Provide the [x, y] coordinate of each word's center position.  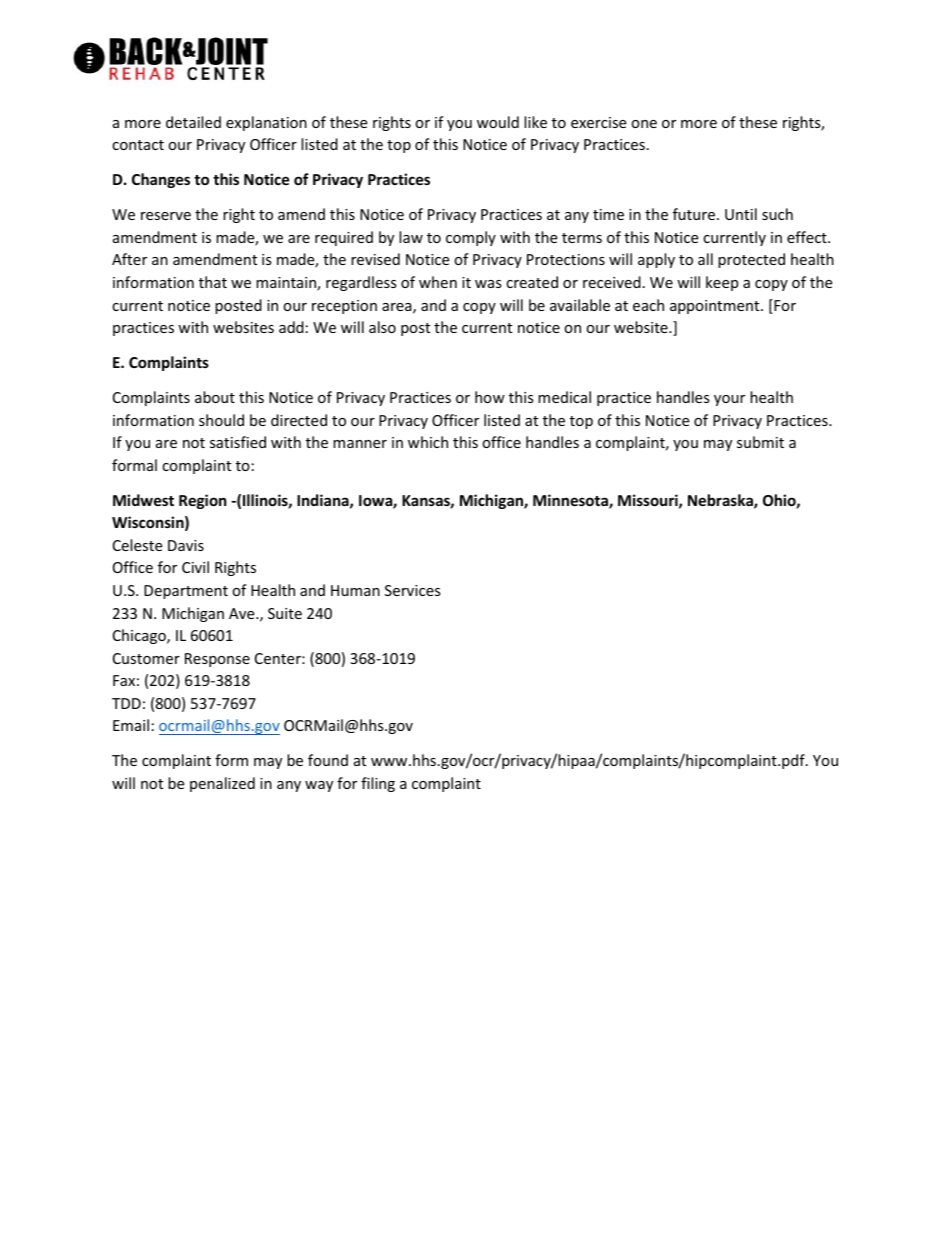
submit [760, 442]
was [488, 284]
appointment [716, 307]
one [644, 124]
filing [378, 784]
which [428, 442]
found [328, 760]
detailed [193, 122]
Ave [243, 613]
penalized [222, 784]
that [213, 282]
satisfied [238, 442]
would [498, 122]
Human [355, 590]
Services [413, 590]
